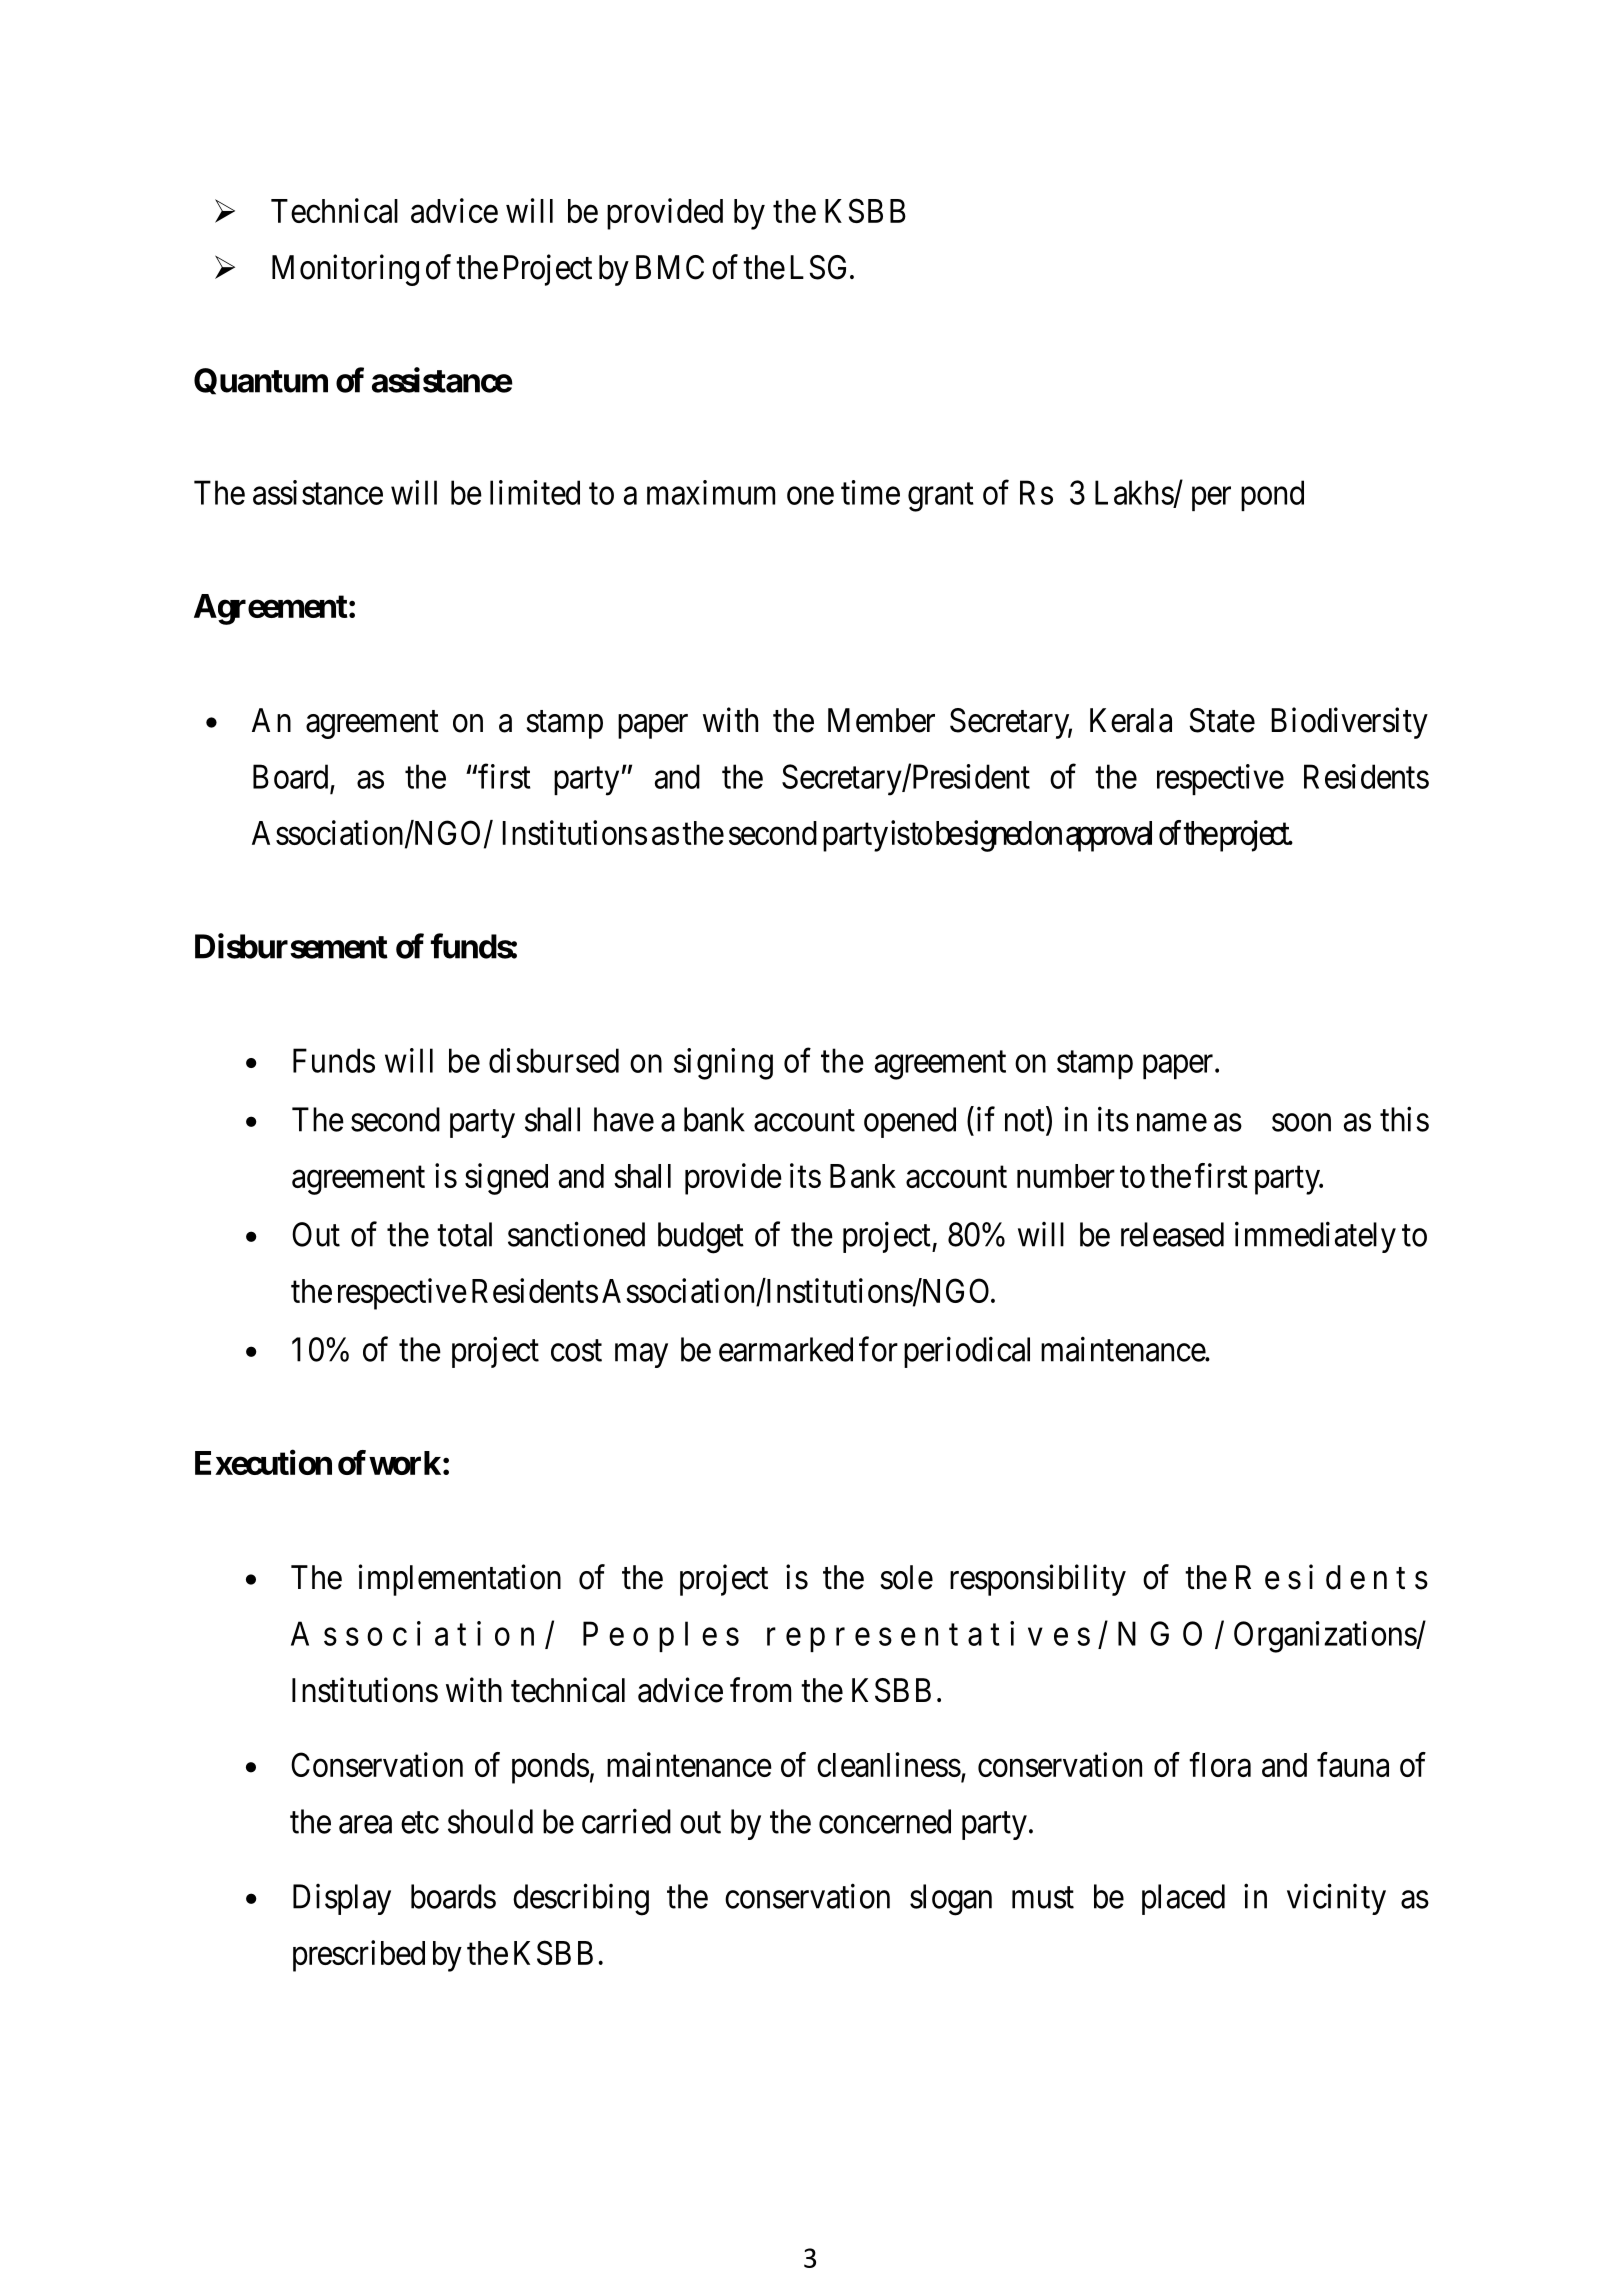 Image resolution: width=1620 pixels, height=2292 pixels. I want to click on soon, so click(1301, 1123).
